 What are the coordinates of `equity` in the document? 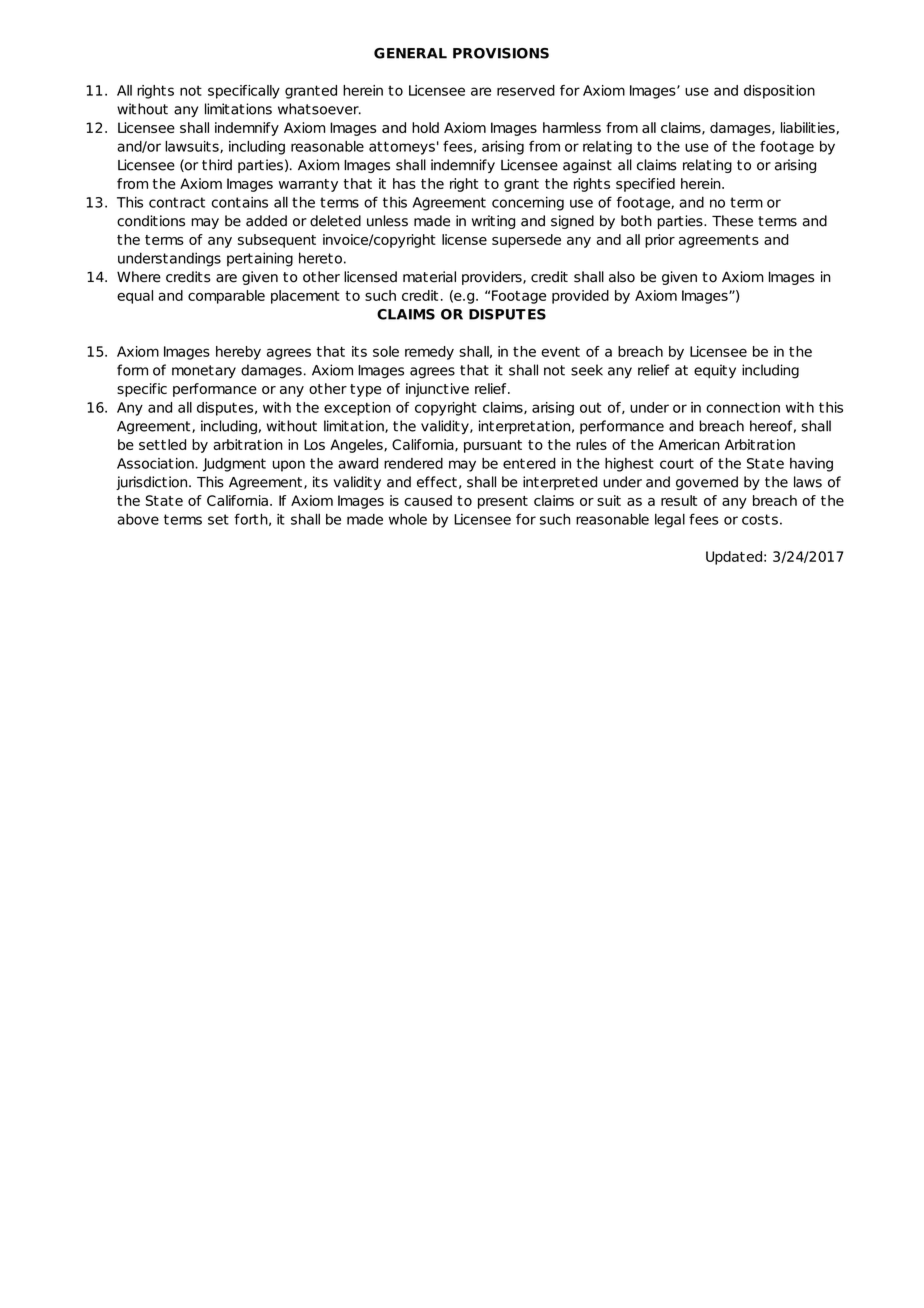 It's located at (715, 371).
